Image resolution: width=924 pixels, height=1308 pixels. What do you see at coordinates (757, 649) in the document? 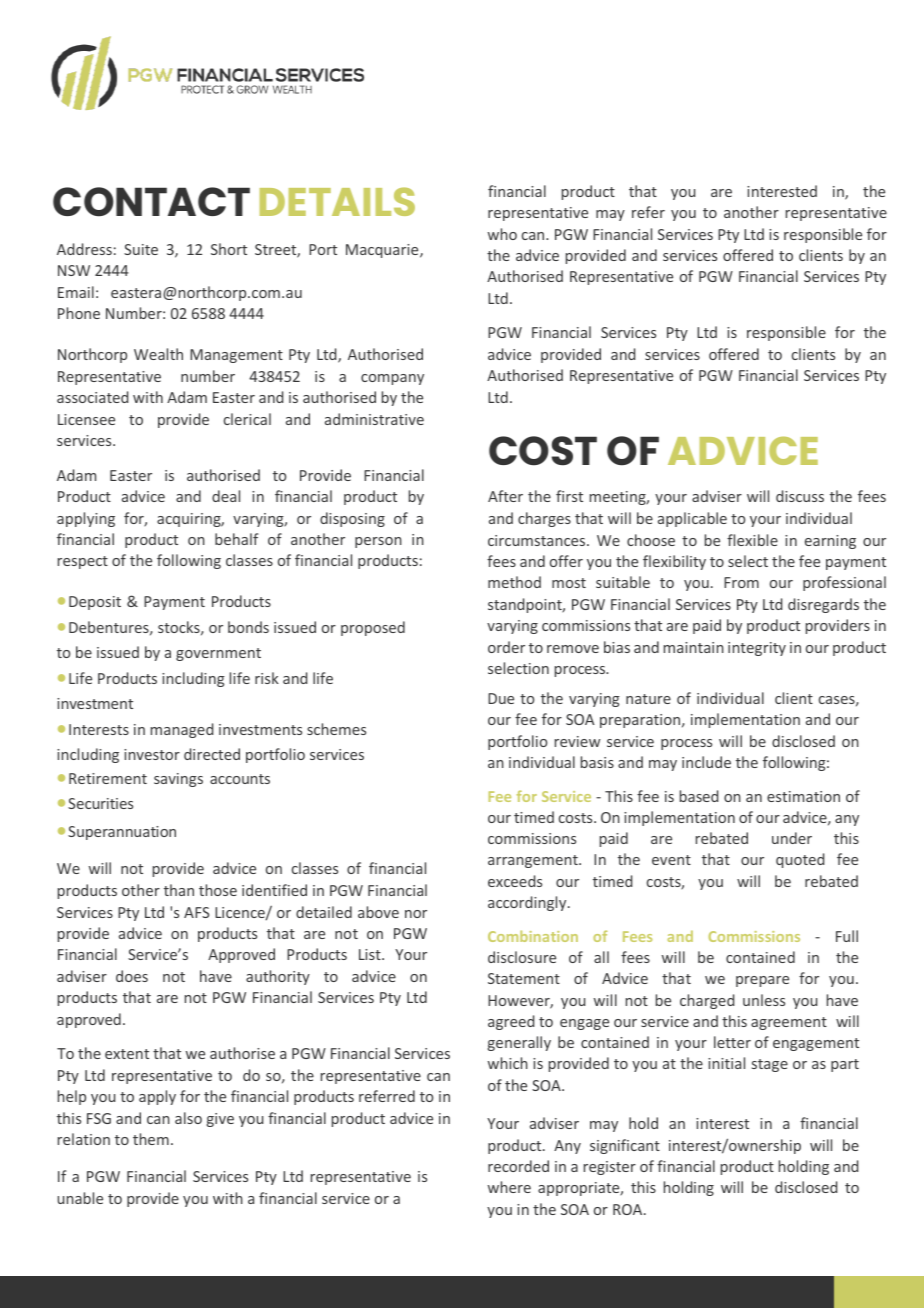
I see `integrity` at bounding box center [757, 649].
